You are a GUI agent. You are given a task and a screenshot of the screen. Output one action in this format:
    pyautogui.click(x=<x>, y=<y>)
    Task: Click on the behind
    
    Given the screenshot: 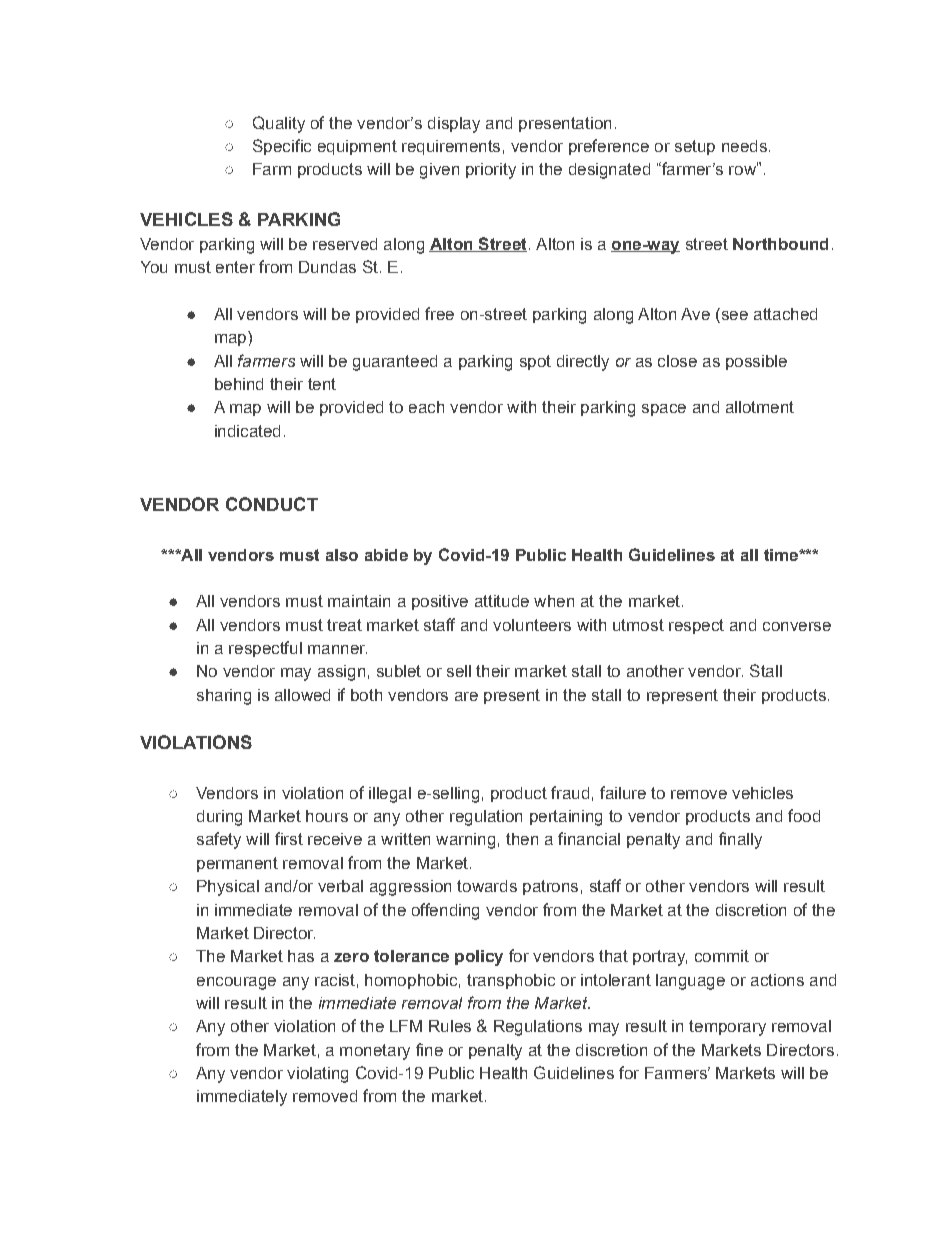 What is the action you would take?
    pyautogui.click(x=239, y=384)
